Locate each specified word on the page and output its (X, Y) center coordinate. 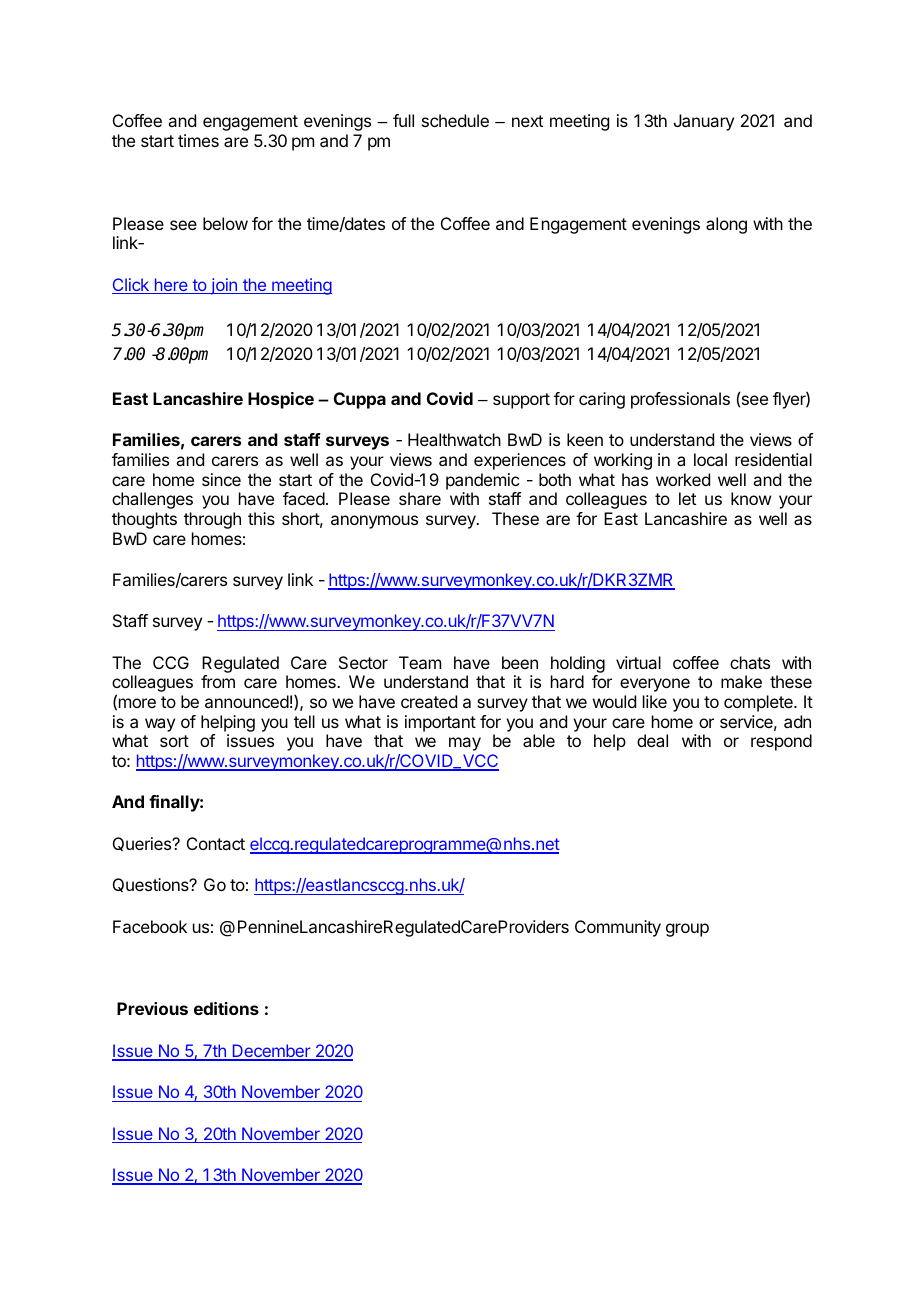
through (212, 520)
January (704, 122)
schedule (455, 120)
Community (618, 928)
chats (750, 662)
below (225, 223)
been (520, 662)
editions (226, 1008)
